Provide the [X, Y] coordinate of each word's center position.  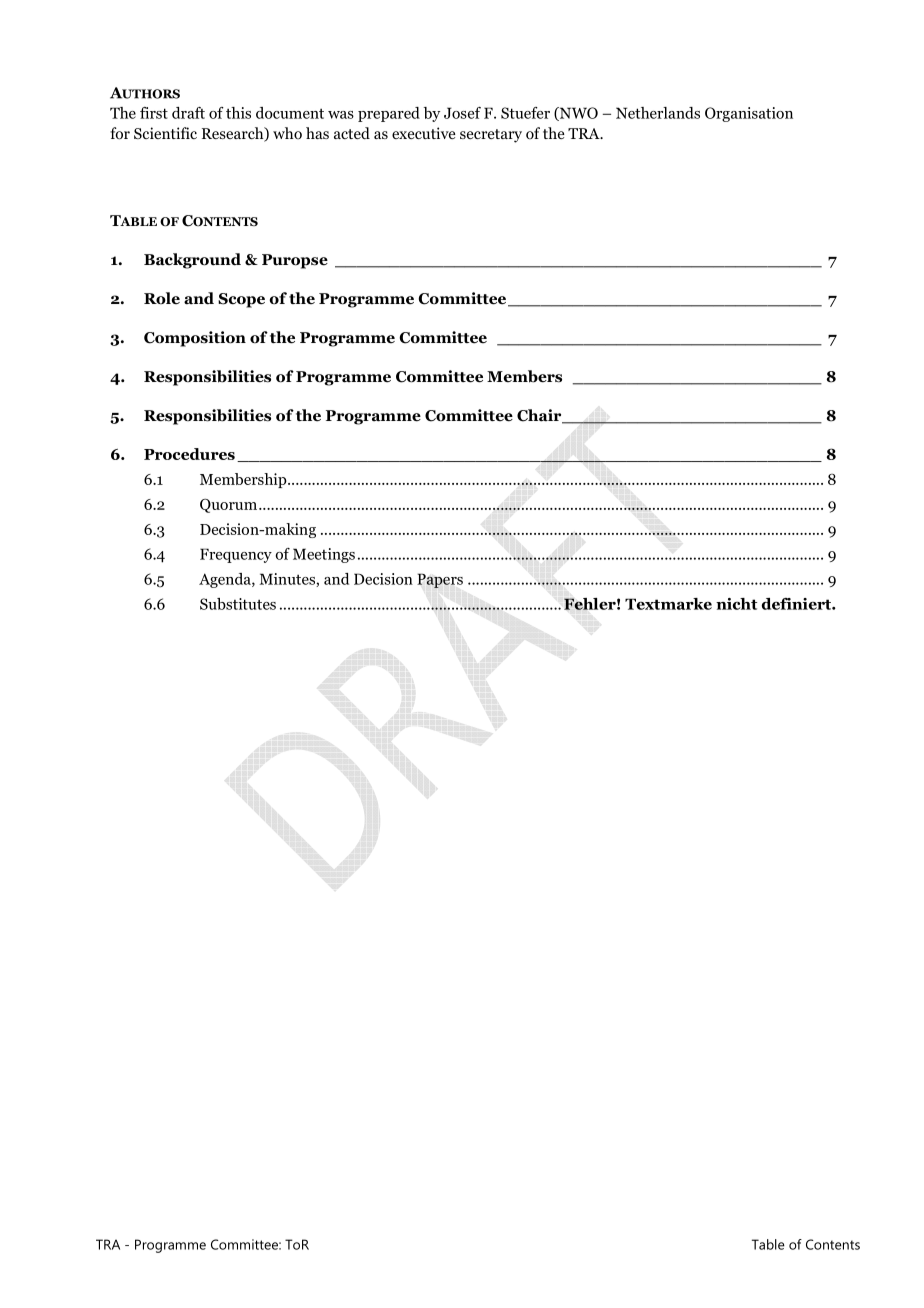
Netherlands [658, 113]
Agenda [226, 580]
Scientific [165, 133]
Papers [440, 580]
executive [424, 133]
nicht [736, 604]
